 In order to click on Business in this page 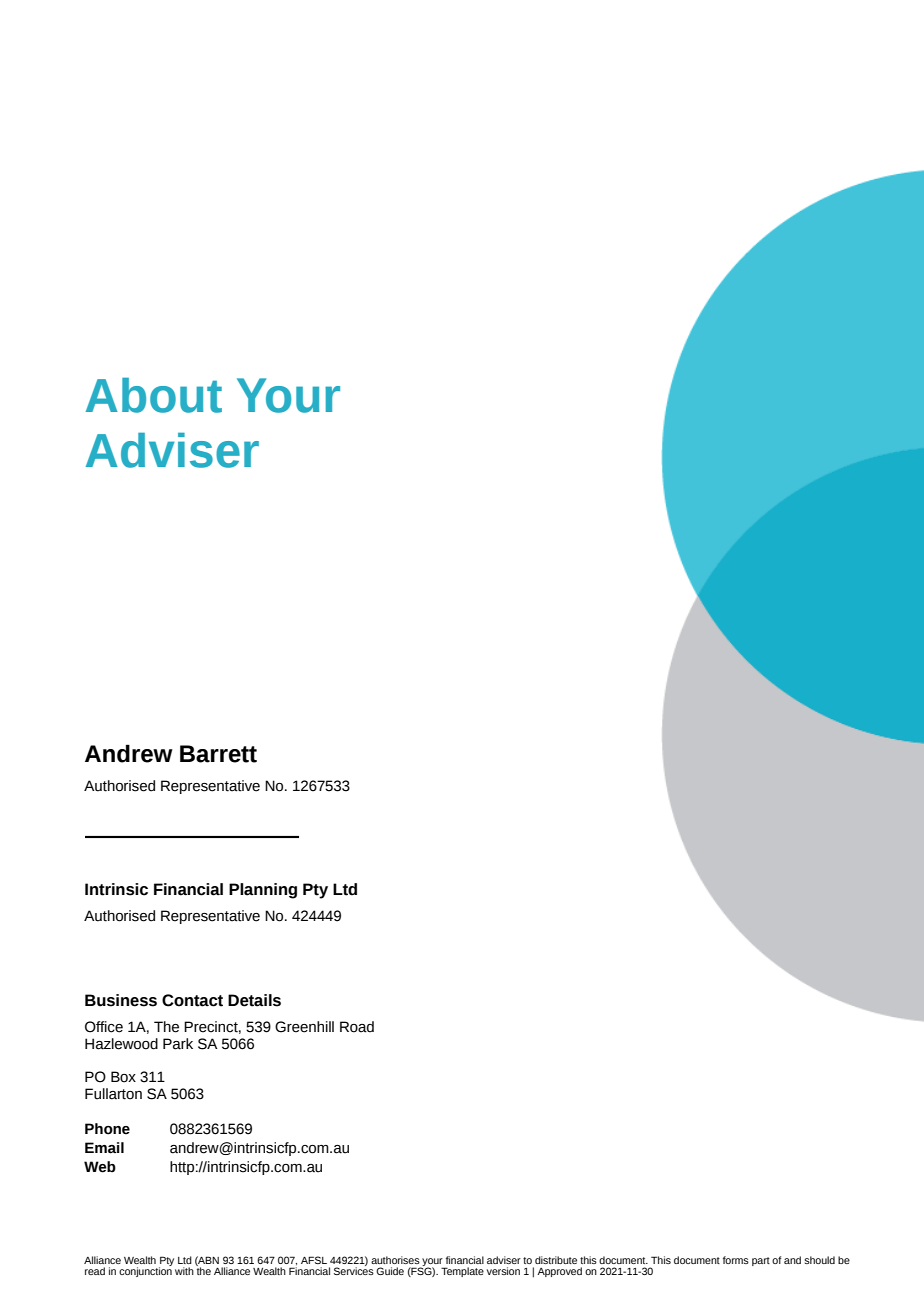, I will do `click(121, 1000)`.
